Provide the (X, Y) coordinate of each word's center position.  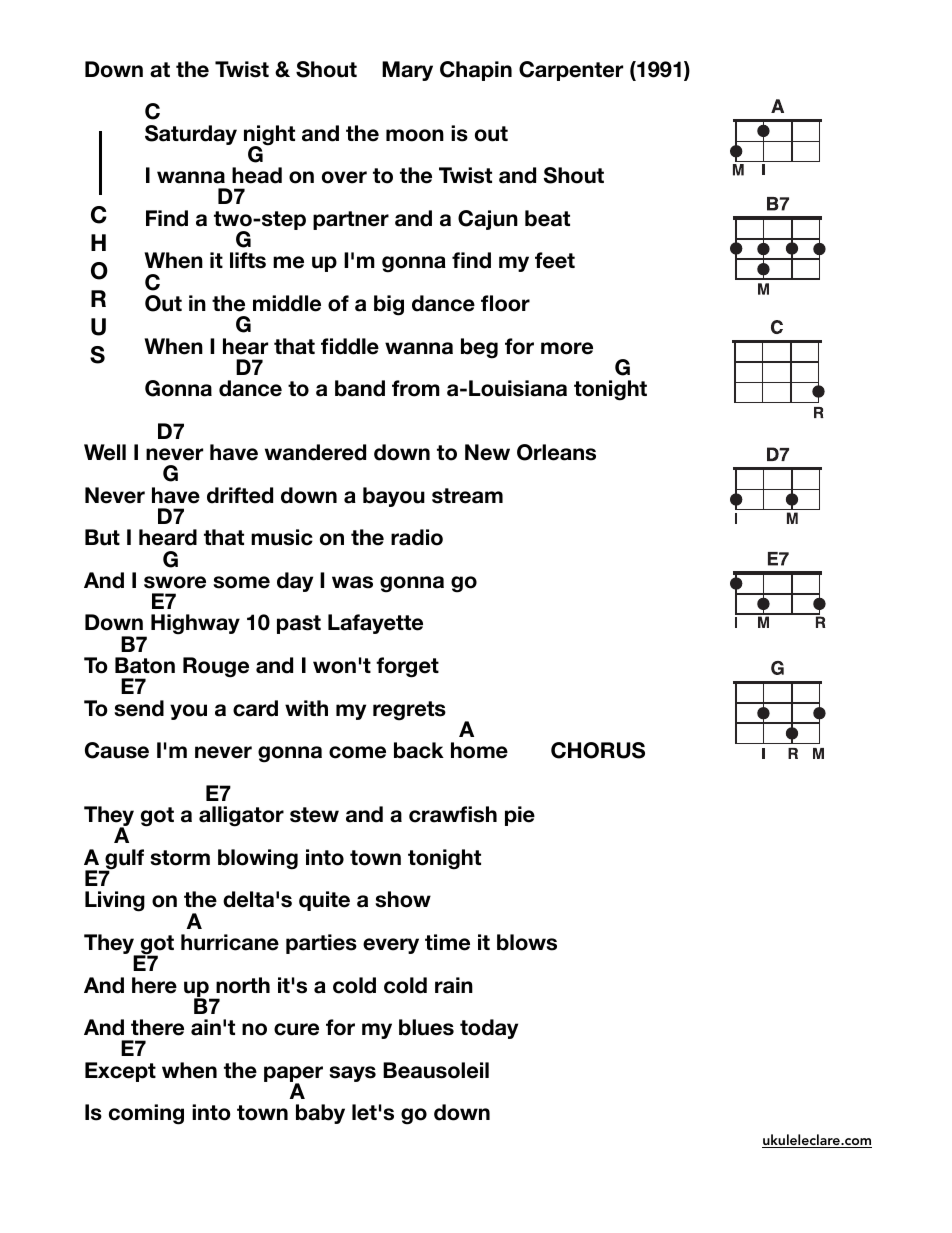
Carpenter (571, 71)
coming (146, 1114)
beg (479, 348)
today (489, 1029)
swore (175, 582)
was (352, 582)
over (344, 177)
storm (180, 858)
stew (314, 815)
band (360, 388)
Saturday (191, 135)
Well (105, 452)
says (352, 1074)
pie (520, 816)
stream (467, 496)
